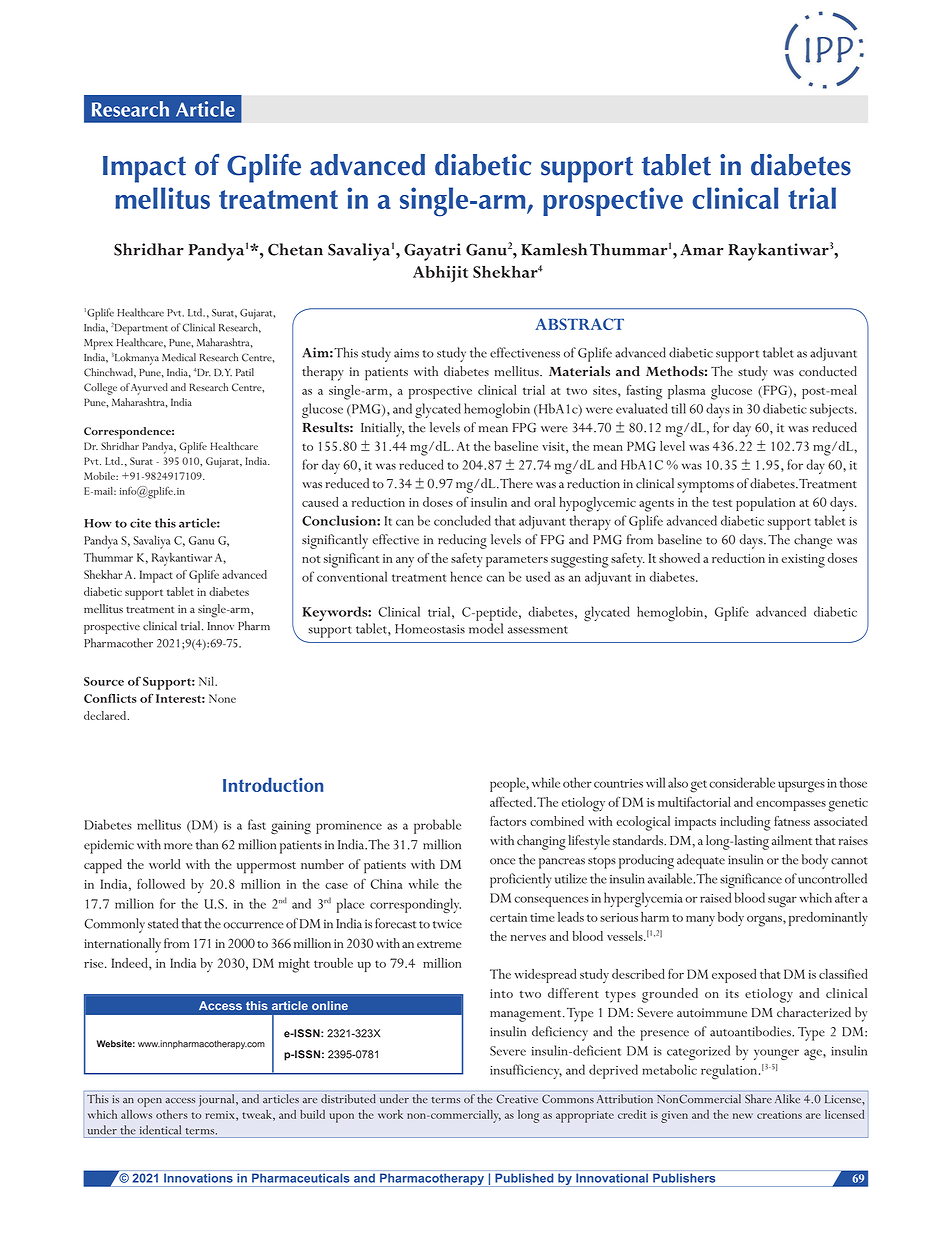 The image size is (952, 1233). What do you see at coordinates (803, 561) in the screenshot?
I see `existing` at bounding box center [803, 561].
